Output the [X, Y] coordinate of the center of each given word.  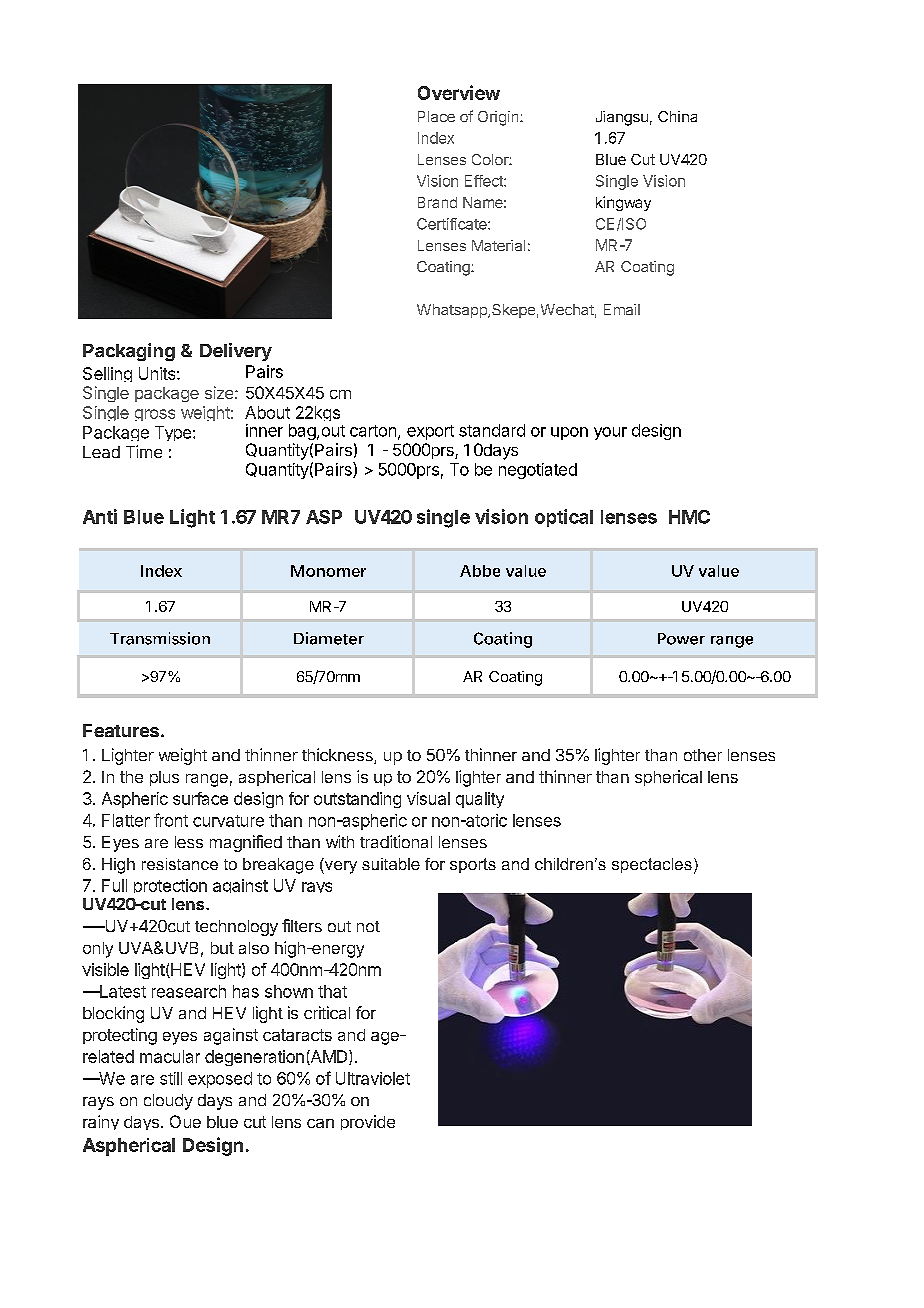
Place [436, 116]
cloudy [168, 1102]
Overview [459, 92]
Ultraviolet [373, 1078]
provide [368, 1122]
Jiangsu [622, 118]
